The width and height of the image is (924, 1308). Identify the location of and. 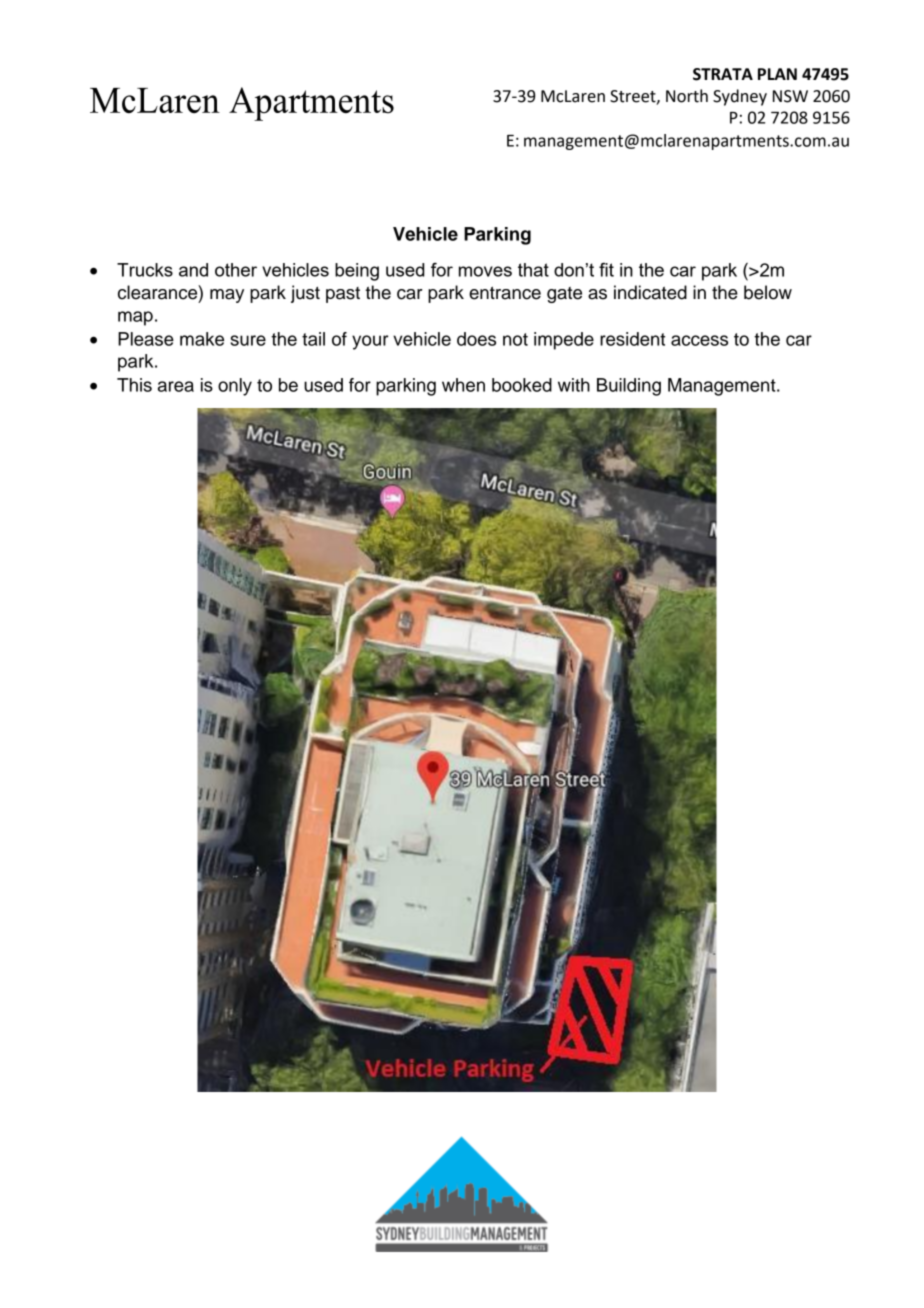
(193, 270).
